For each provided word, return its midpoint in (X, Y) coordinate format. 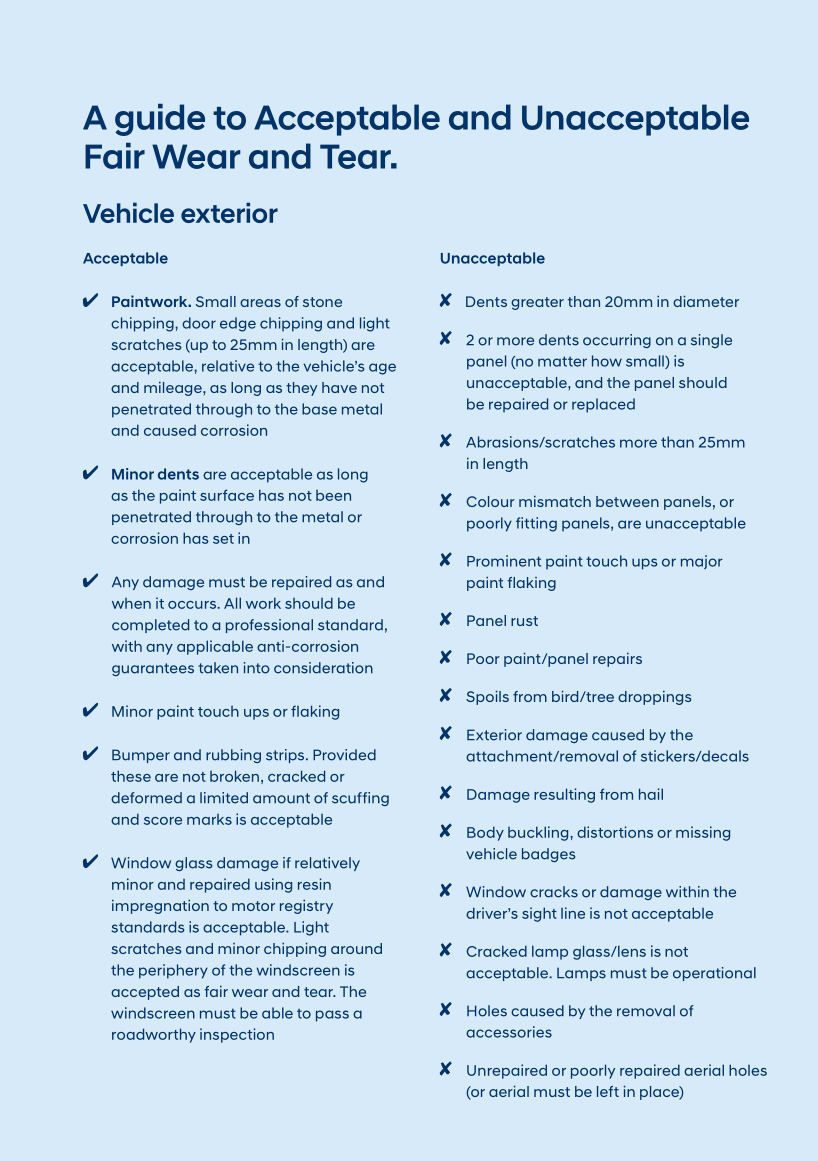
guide (160, 120)
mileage (174, 388)
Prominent (504, 561)
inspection (237, 1035)
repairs (617, 659)
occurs (193, 605)
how (607, 361)
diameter (706, 301)
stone (322, 302)
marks (209, 819)
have (339, 387)
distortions (615, 832)
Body (485, 833)
